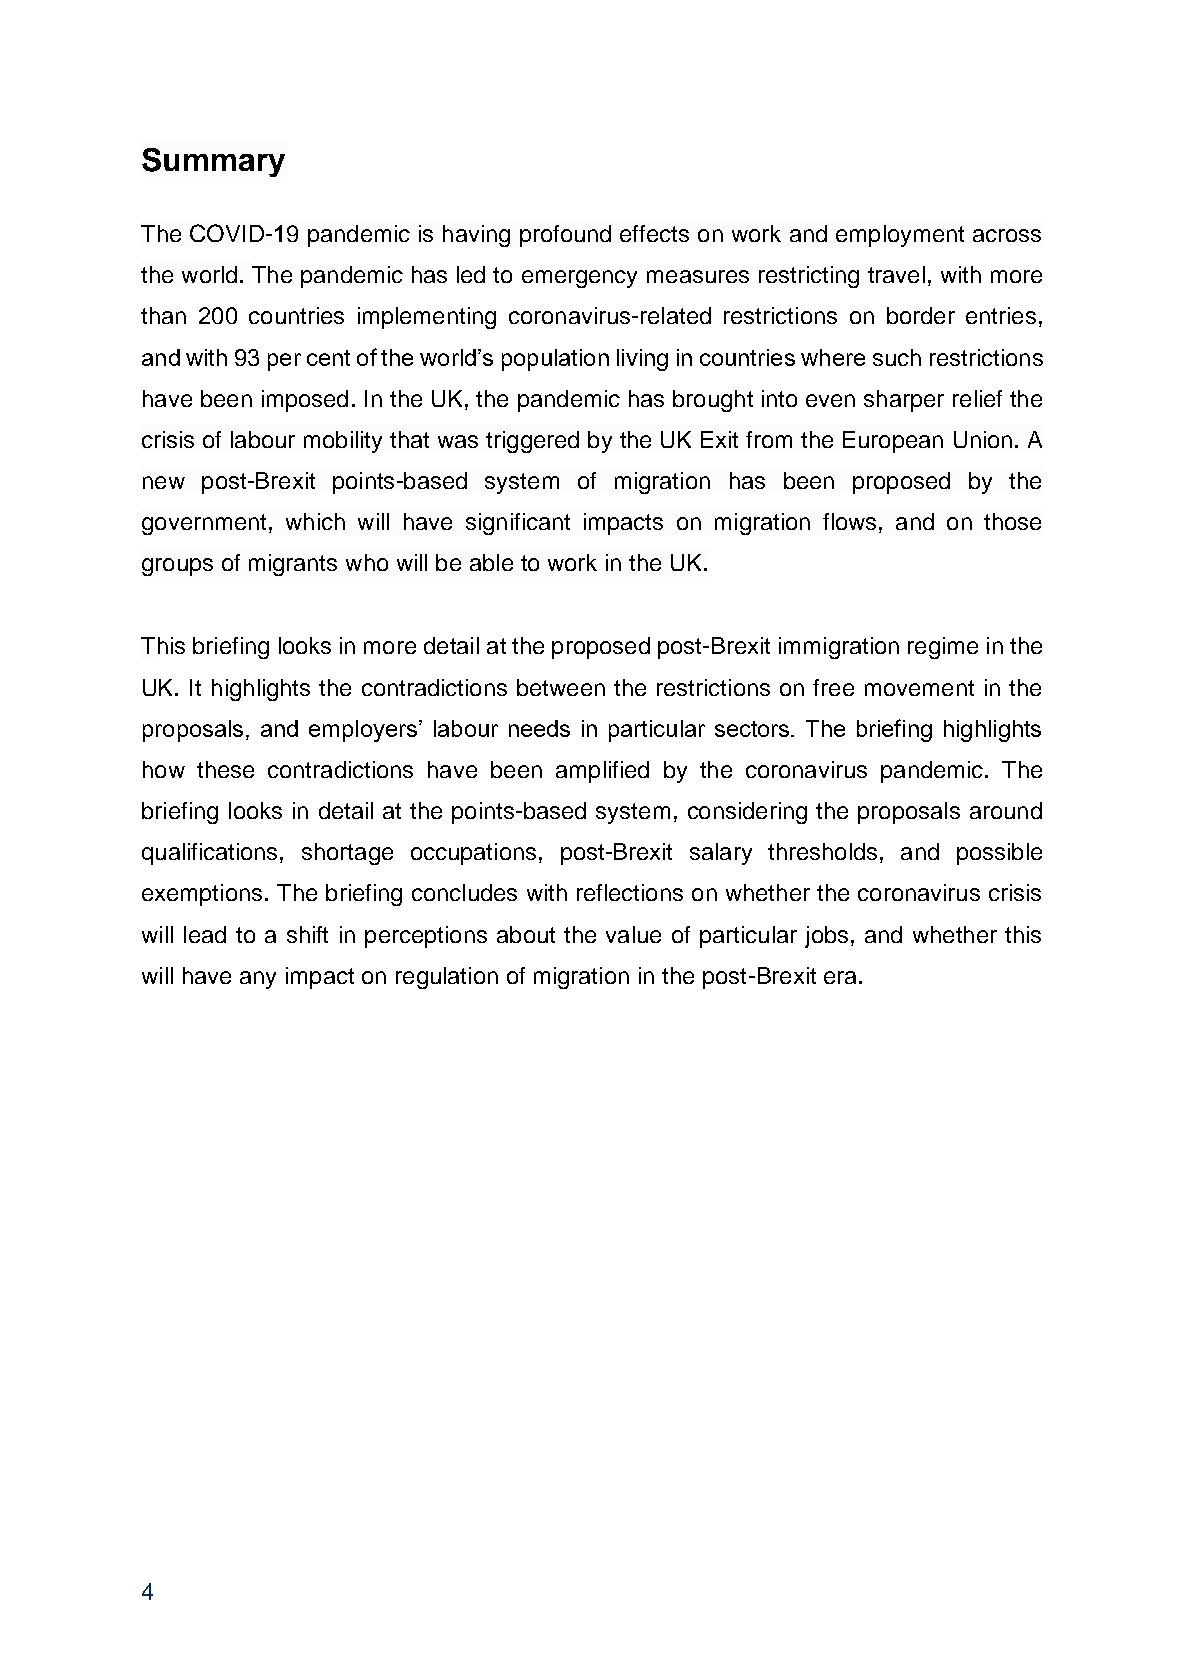  I want to click on profound, so click(565, 236).
